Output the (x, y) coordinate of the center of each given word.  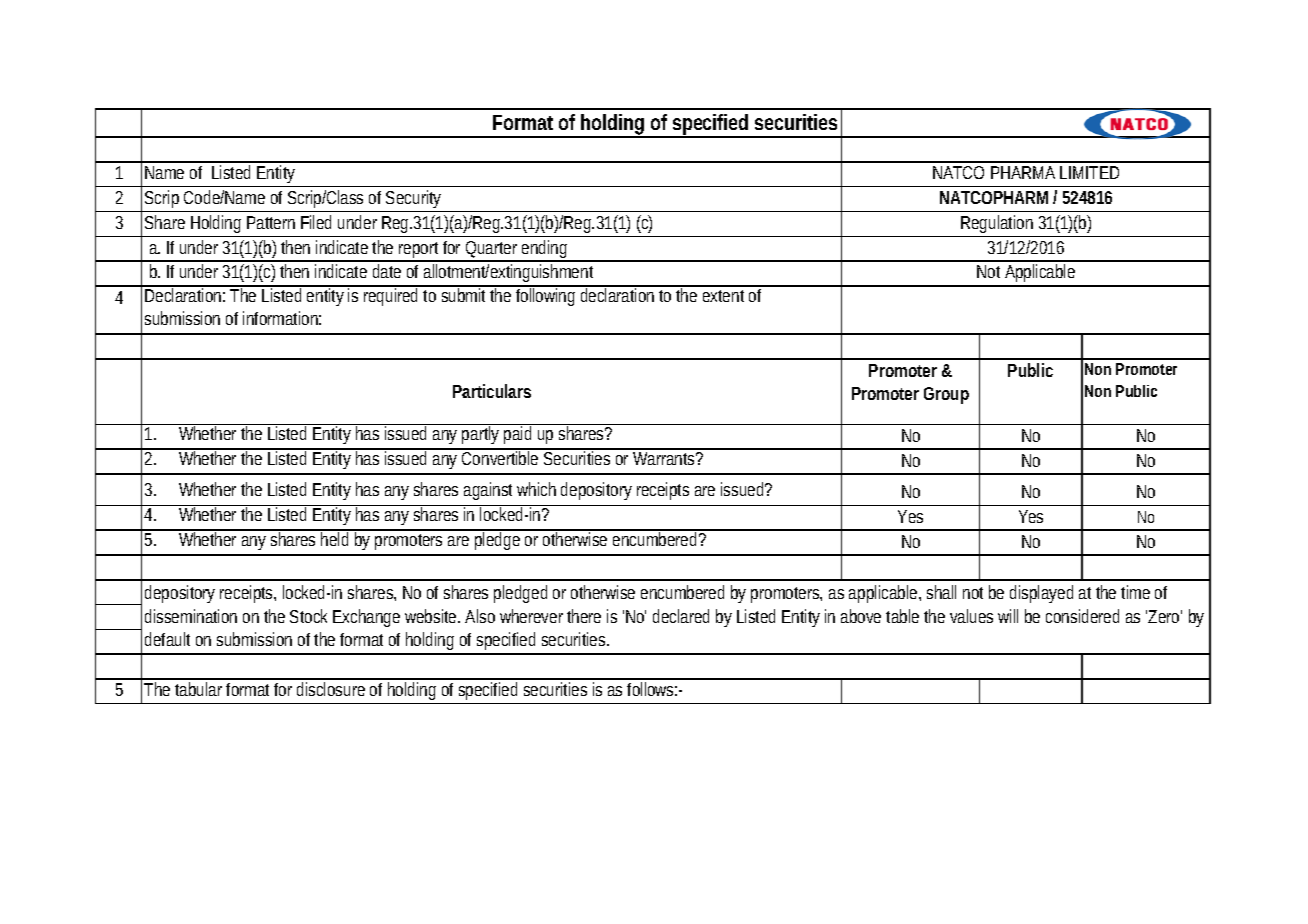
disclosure (331, 689)
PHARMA (1023, 172)
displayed (1041, 594)
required (392, 296)
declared (681, 616)
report (420, 251)
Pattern (271, 222)
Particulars (492, 391)
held (336, 538)
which (536, 489)
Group (946, 395)
